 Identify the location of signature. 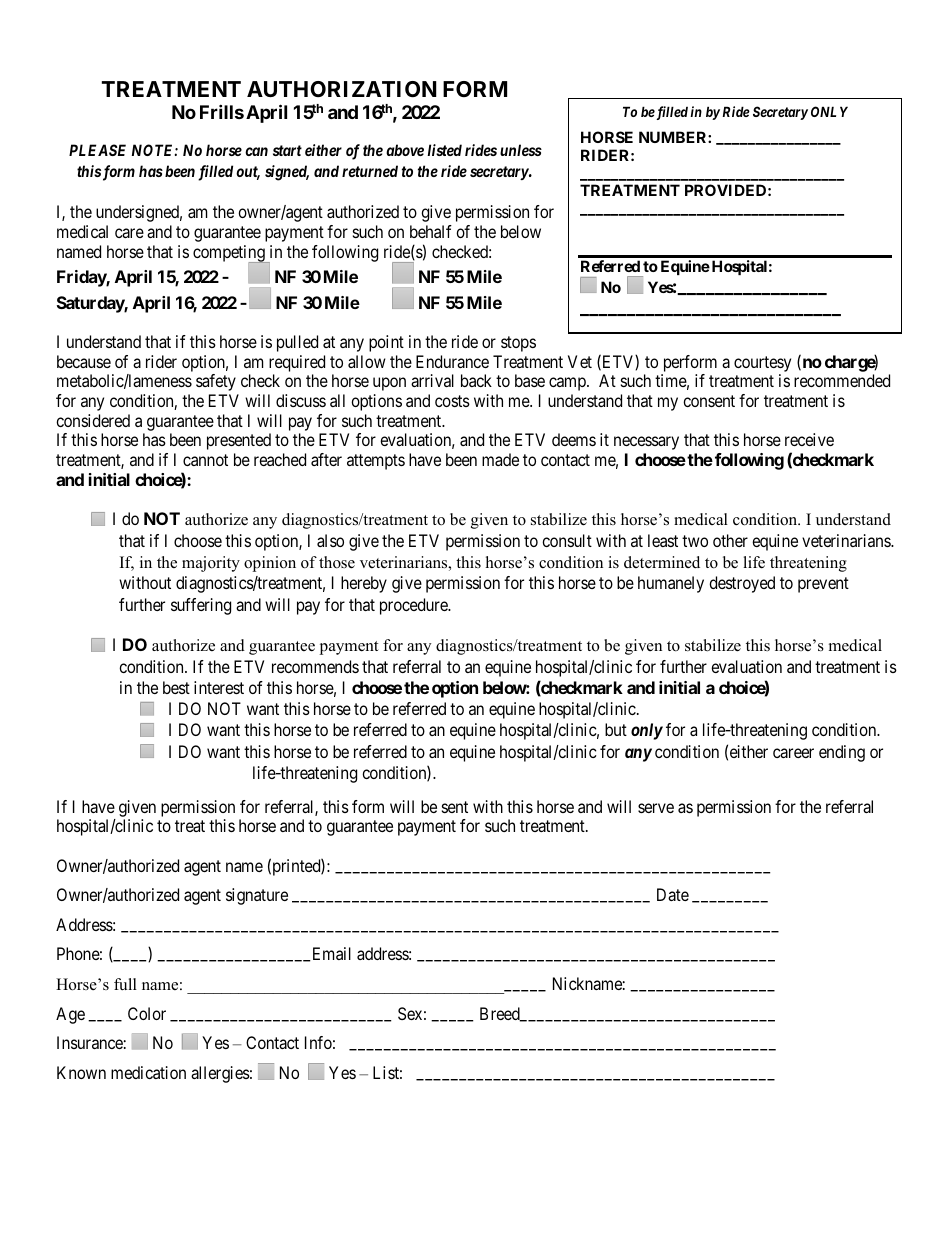
(257, 896).
